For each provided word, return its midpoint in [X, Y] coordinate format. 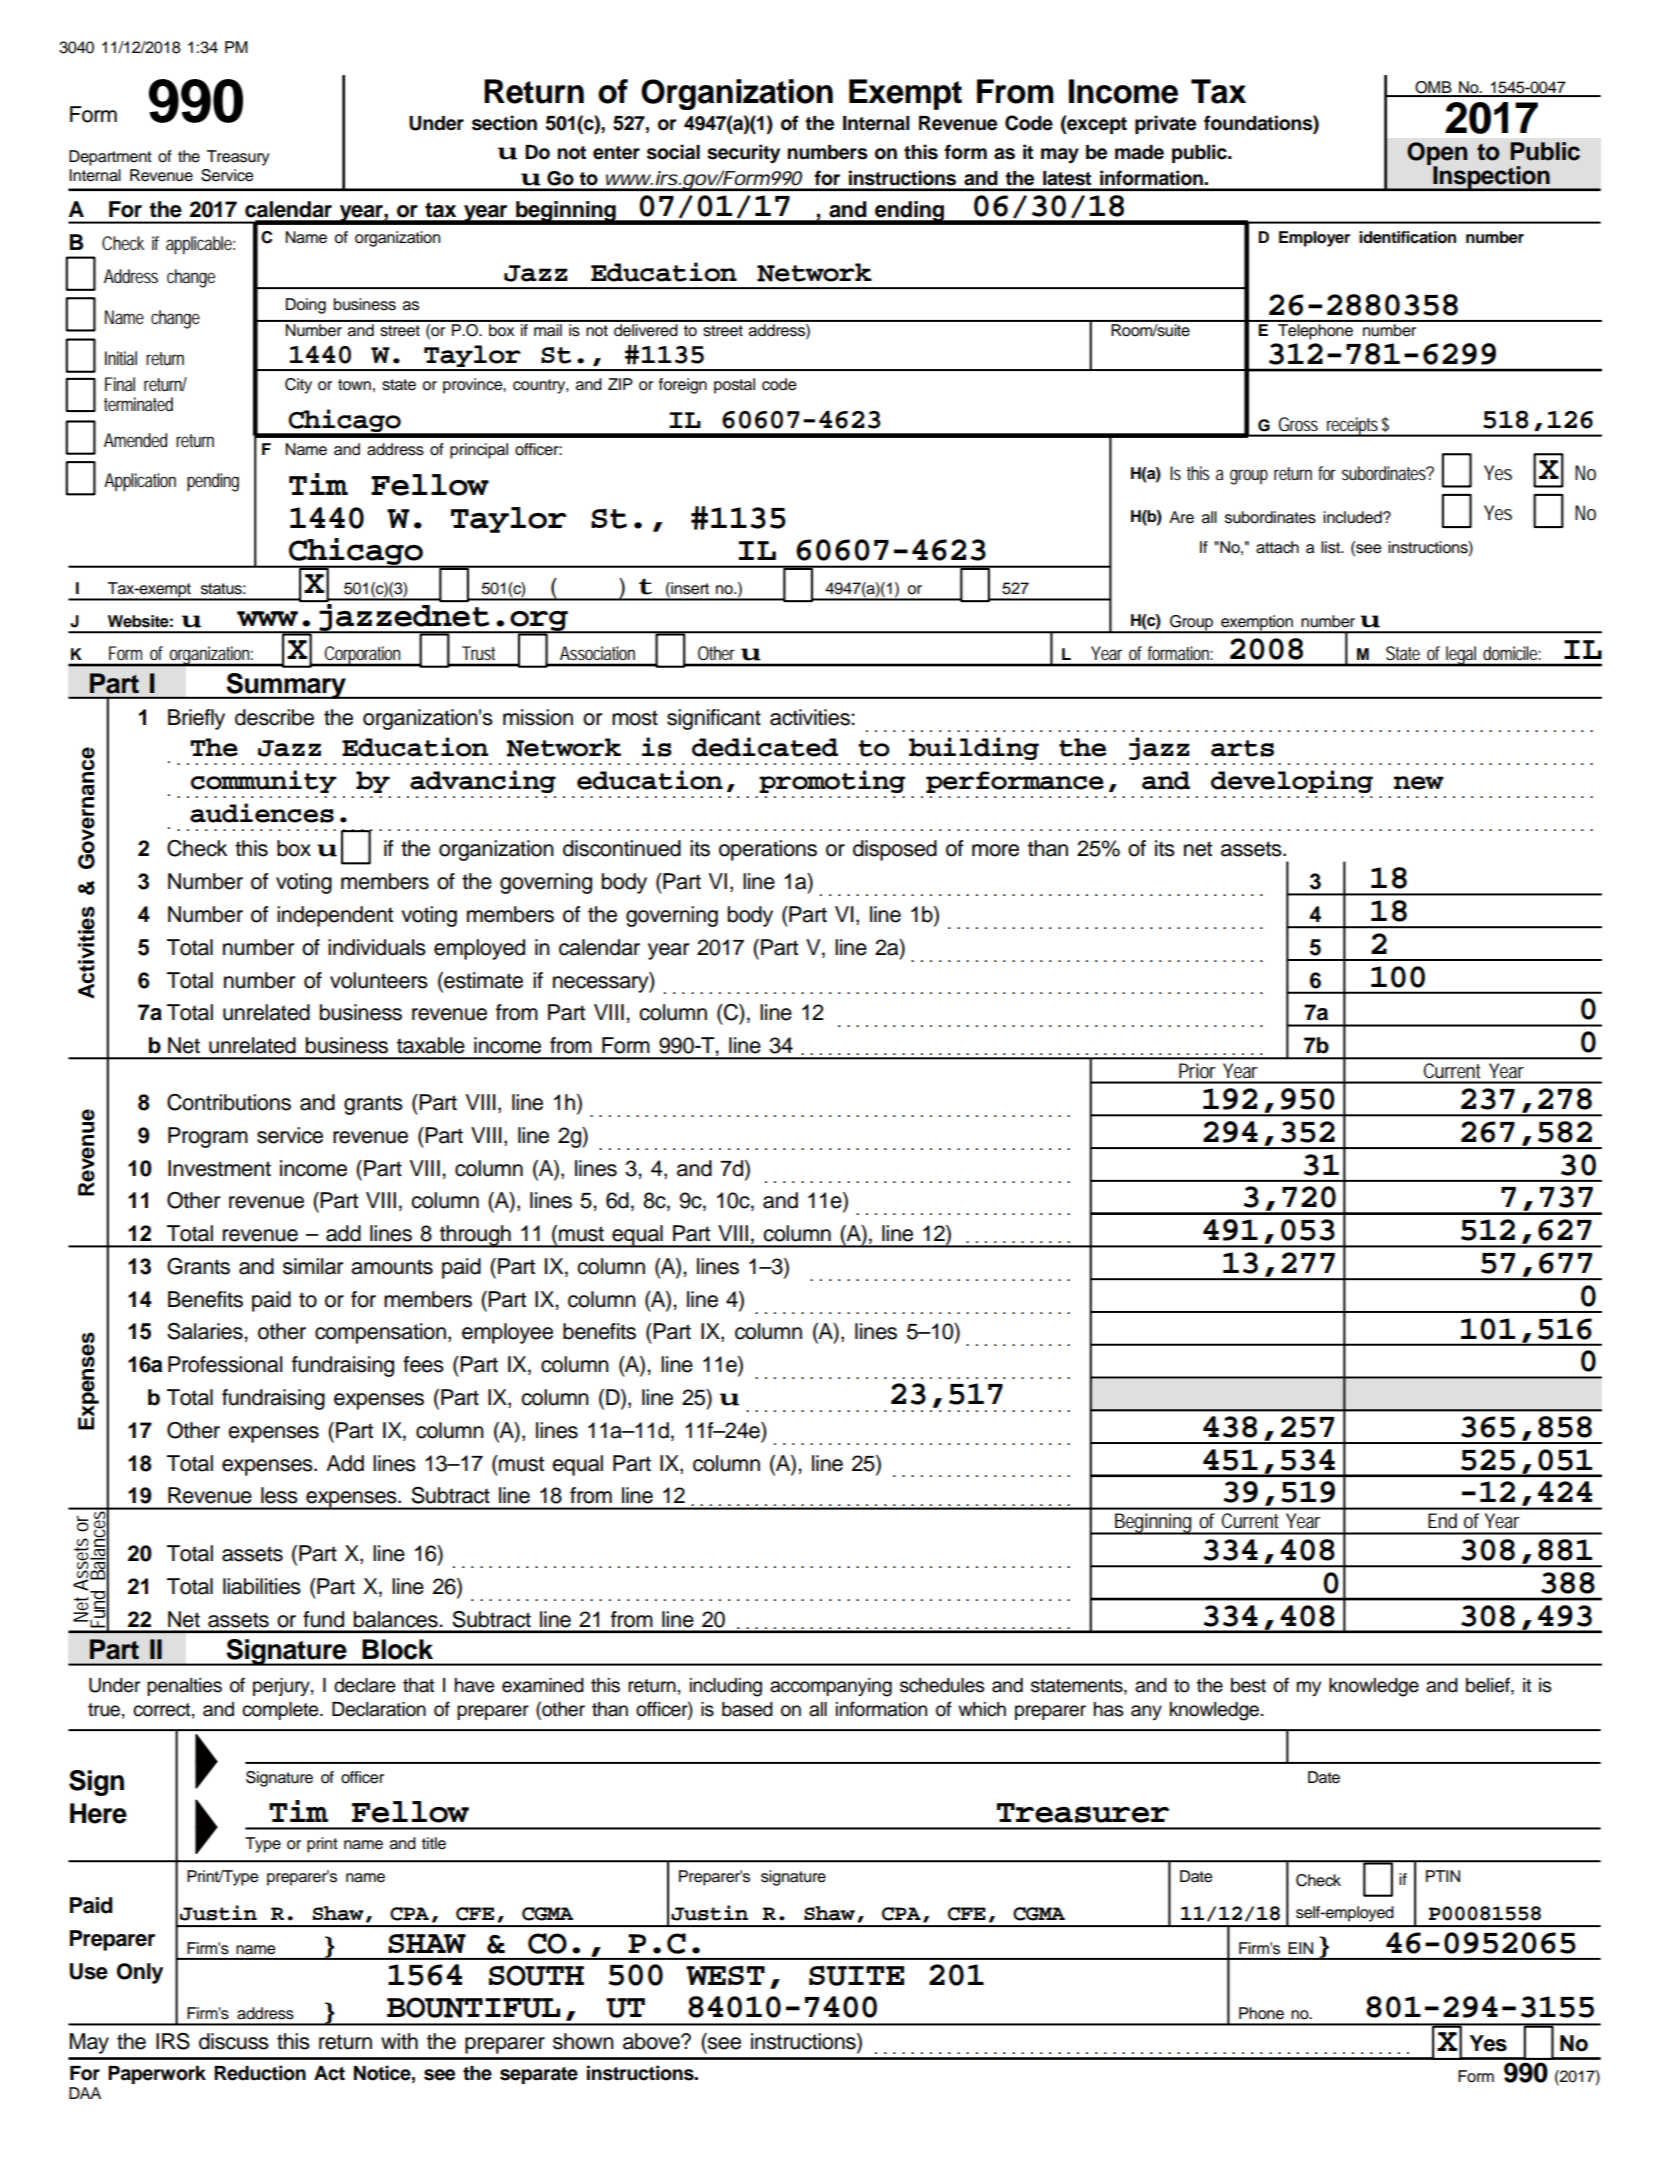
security [743, 154]
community [264, 781]
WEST [725, 1975]
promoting [832, 781]
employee [507, 1333]
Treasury [238, 158]
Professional [225, 1364]
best [1248, 1685]
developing [1292, 781]
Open [1437, 155]
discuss [234, 2041]
